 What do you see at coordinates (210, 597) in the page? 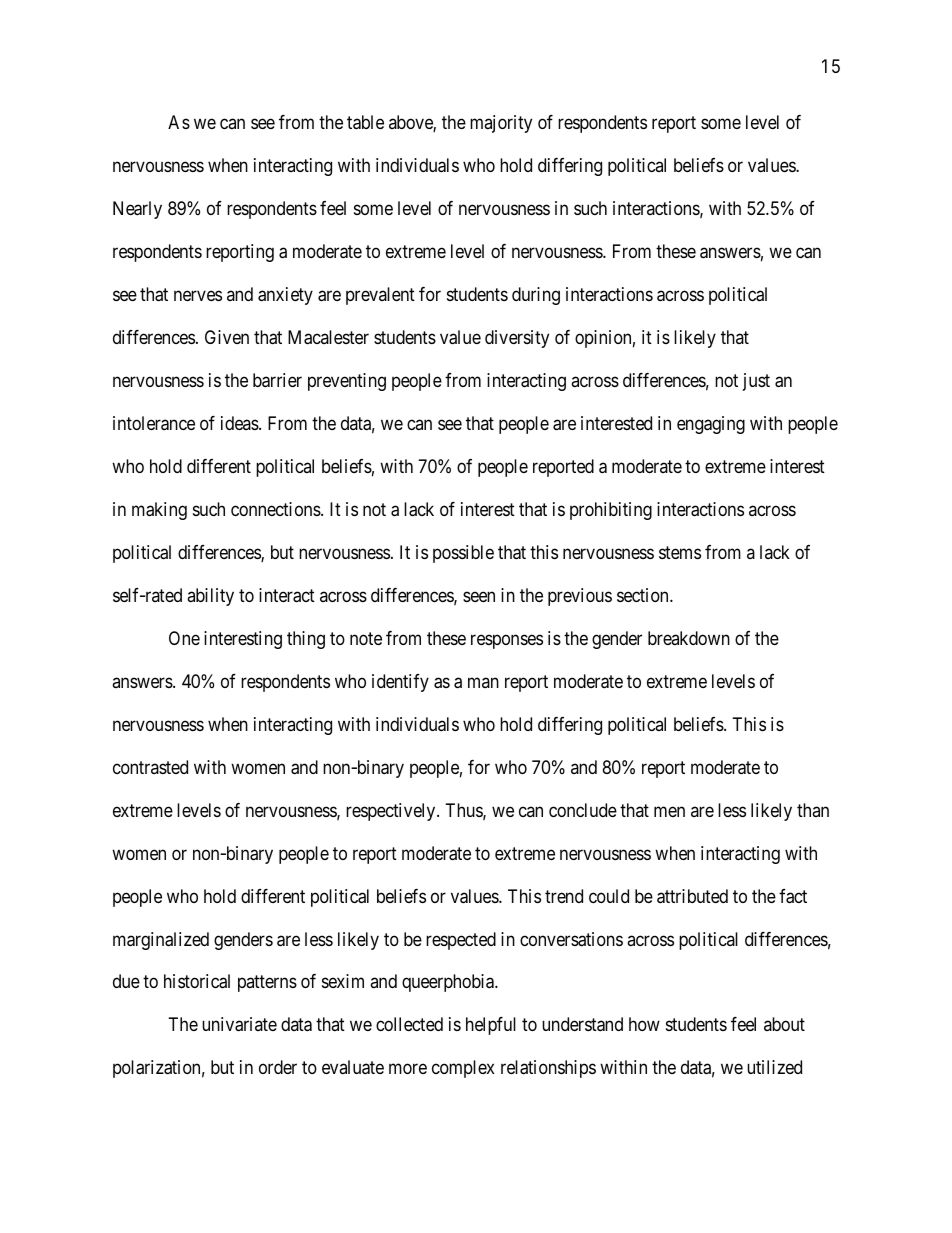
I see `ability` at bounding box center [210, 597].
